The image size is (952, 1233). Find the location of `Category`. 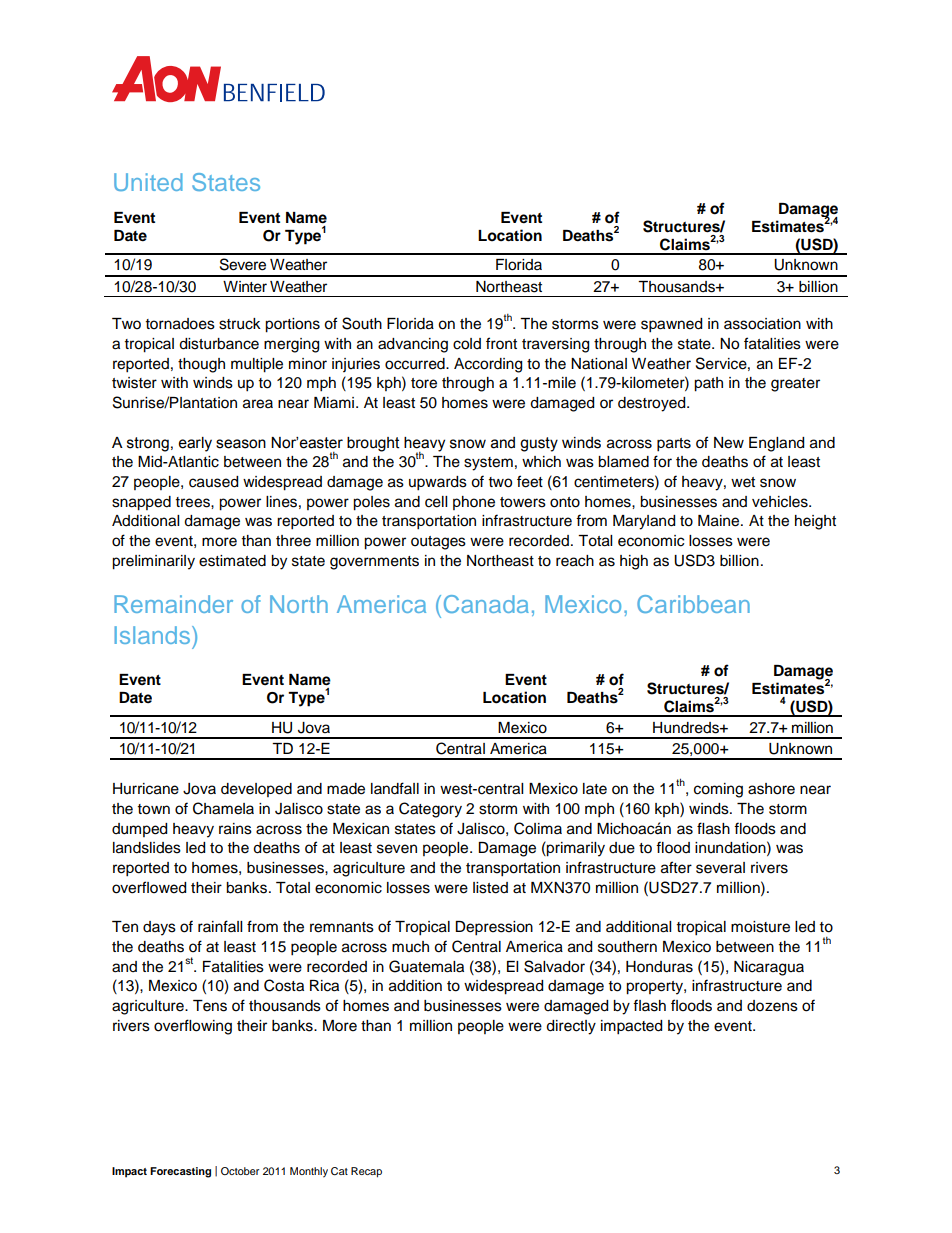

Category is located at coordinates (430, 810).
